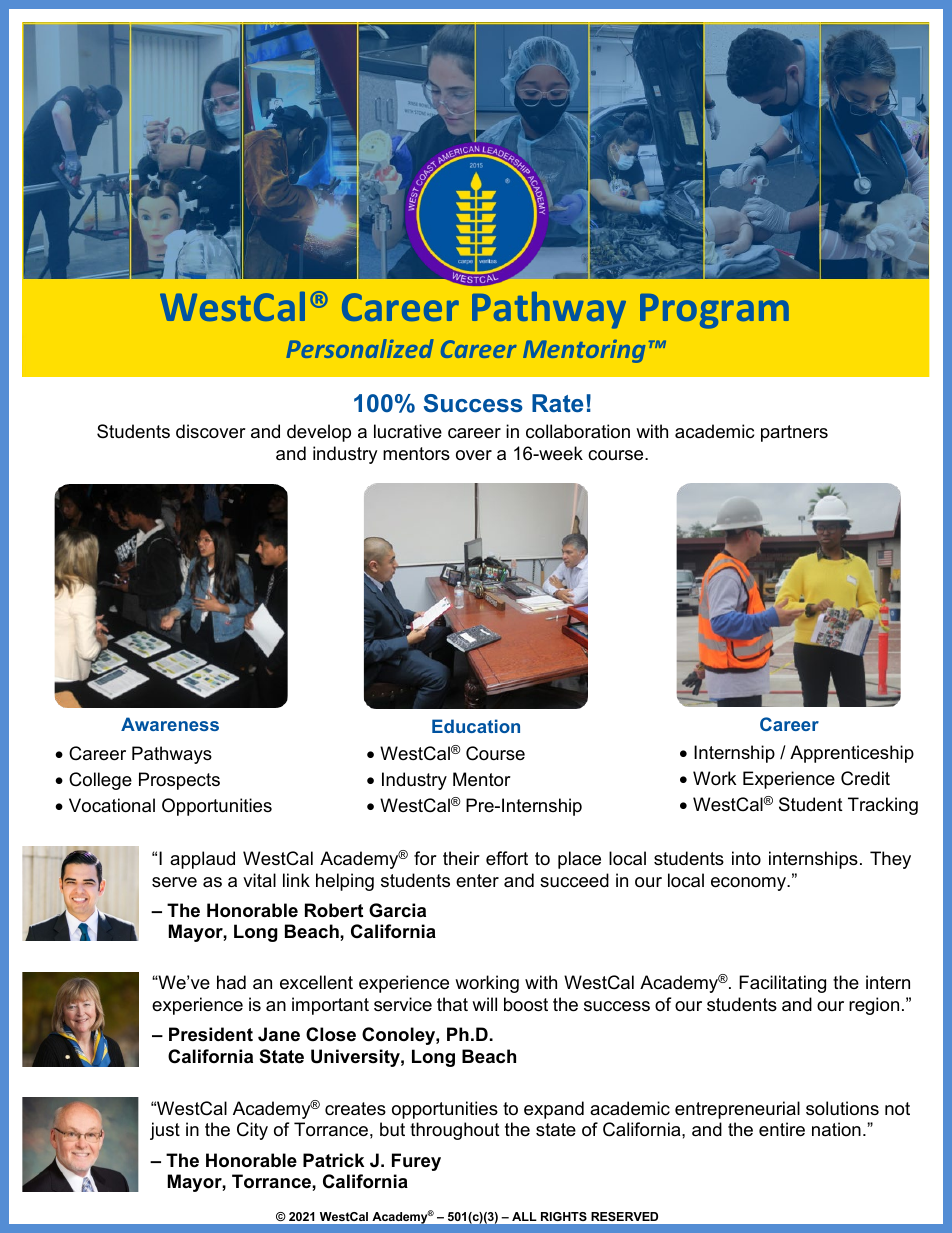 This screenshot has height=1233, width=952. Describe the element at coordinates (507, 858) in the screenshot. I see `effort` at that location.
